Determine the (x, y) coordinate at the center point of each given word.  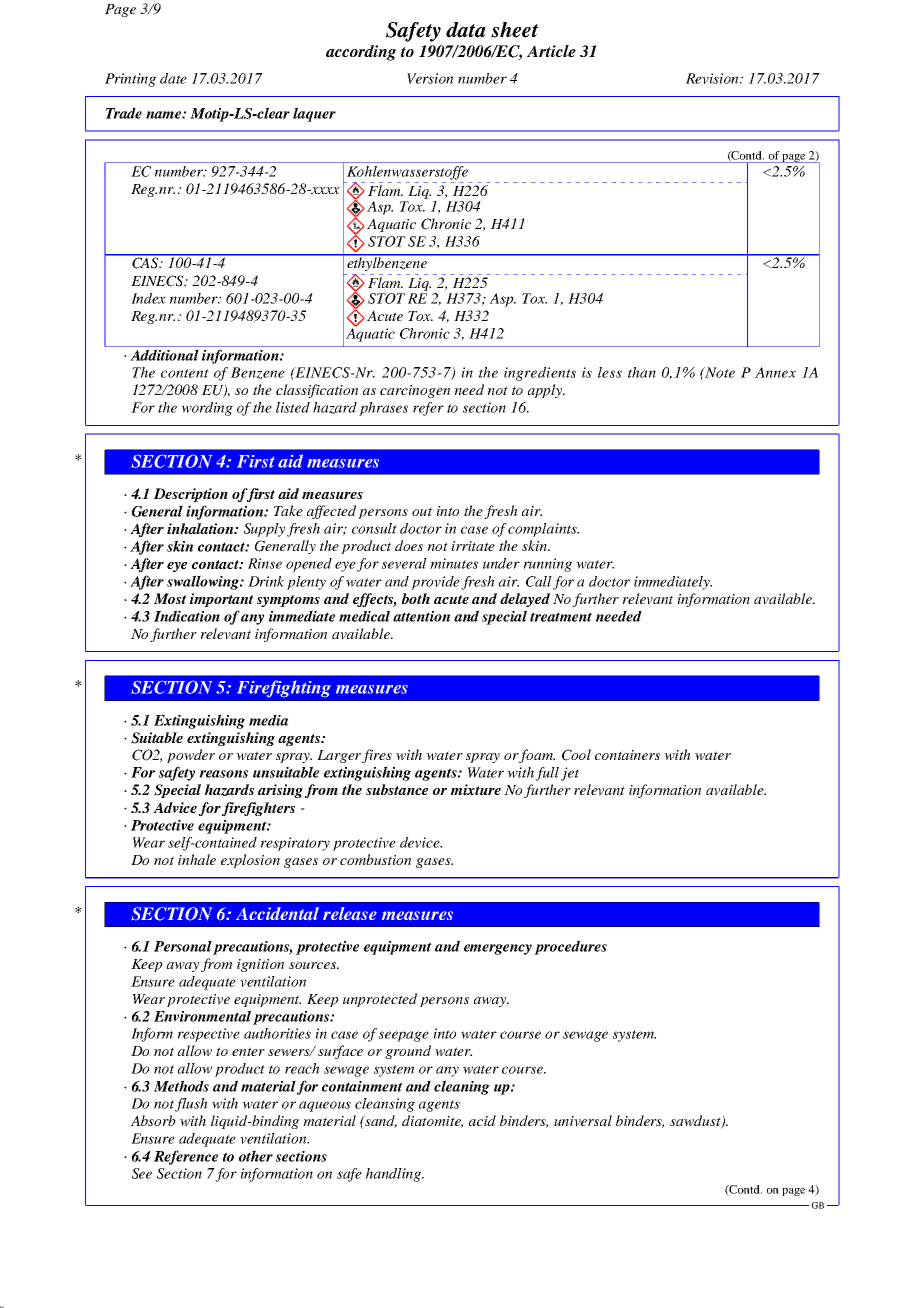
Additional (164, 355)
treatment (561, 617)
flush (191, 1105)
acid (482, 1120)
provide (436, 583)
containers (627, 755)
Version (430, 78)
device (421, 842)
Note (719, 372)
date (173, 78)
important (222, 600)
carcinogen (415, 391)
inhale (197, 859)
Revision (713, 78)
